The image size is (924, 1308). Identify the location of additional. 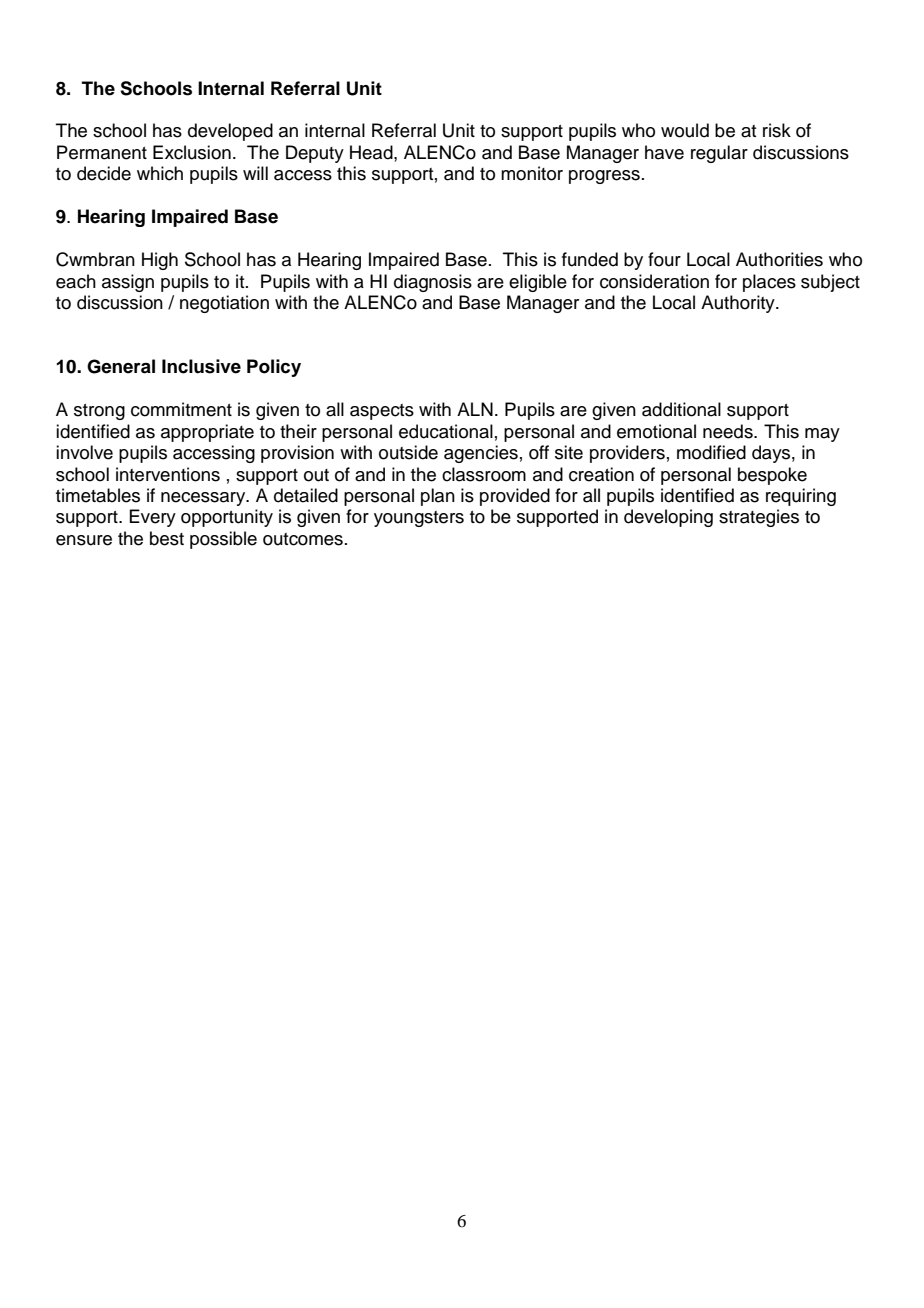
(681, 409).
